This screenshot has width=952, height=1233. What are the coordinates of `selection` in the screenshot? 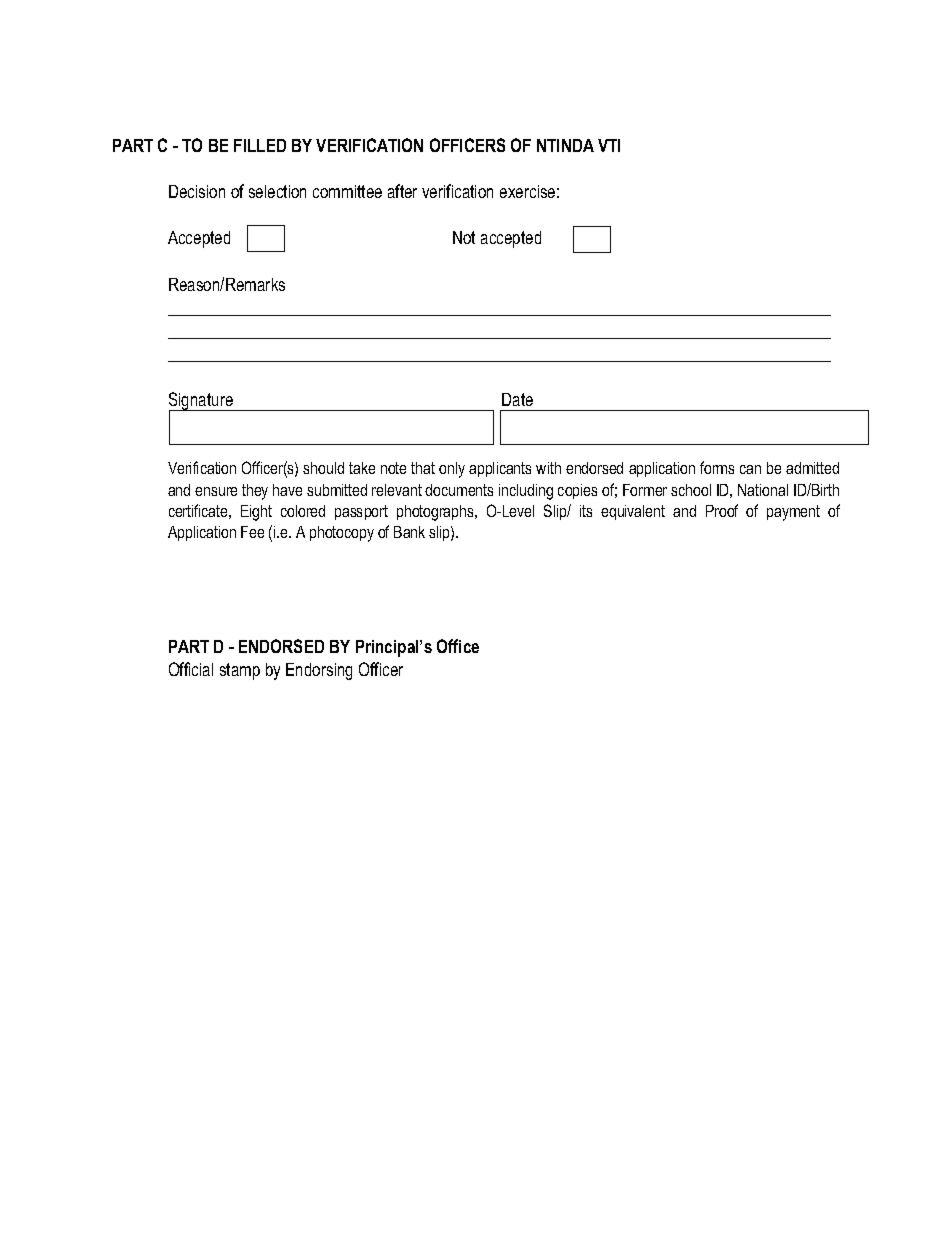 It's located at (277, 191).
